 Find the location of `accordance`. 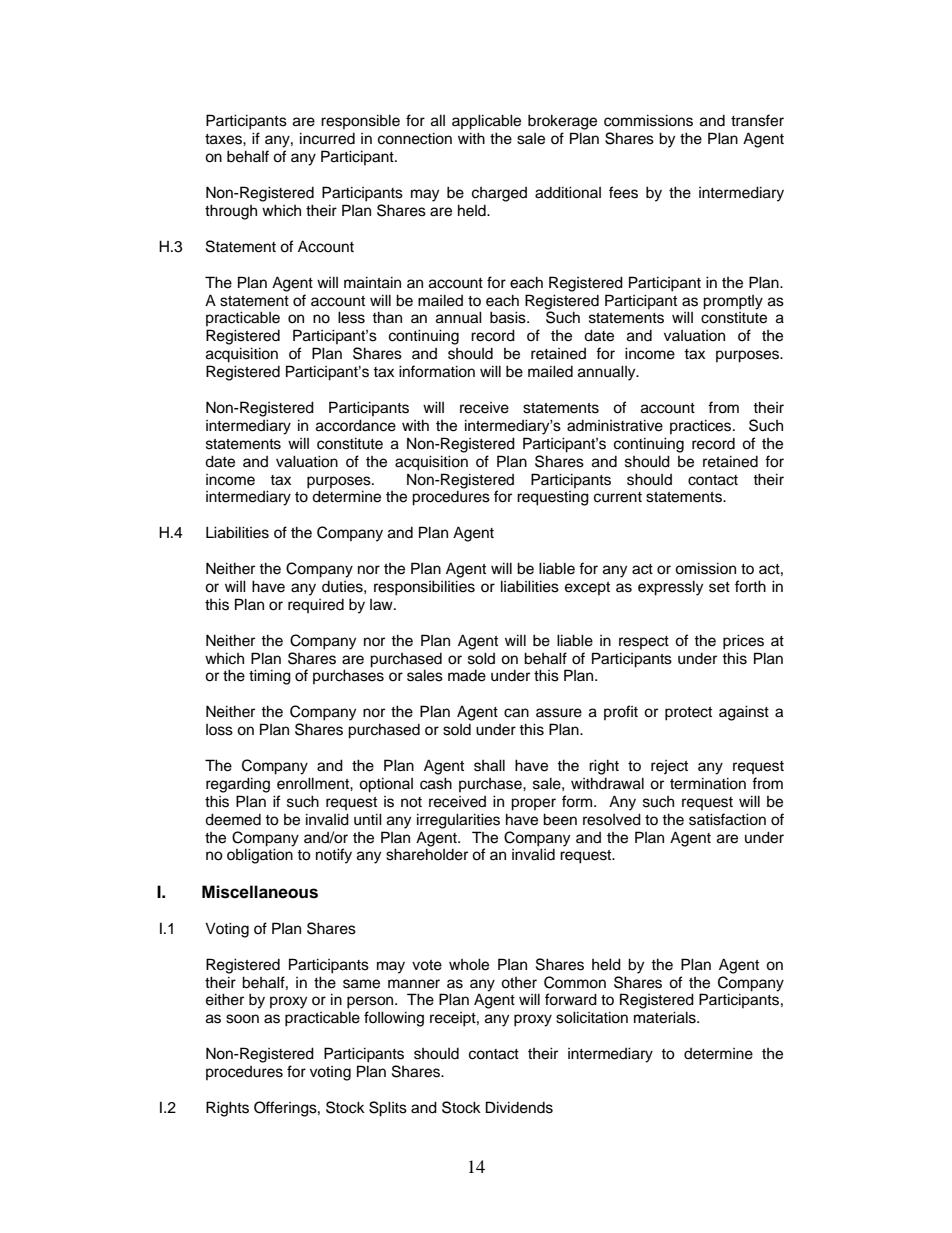

accordance is located at coordinates (356, 425).
